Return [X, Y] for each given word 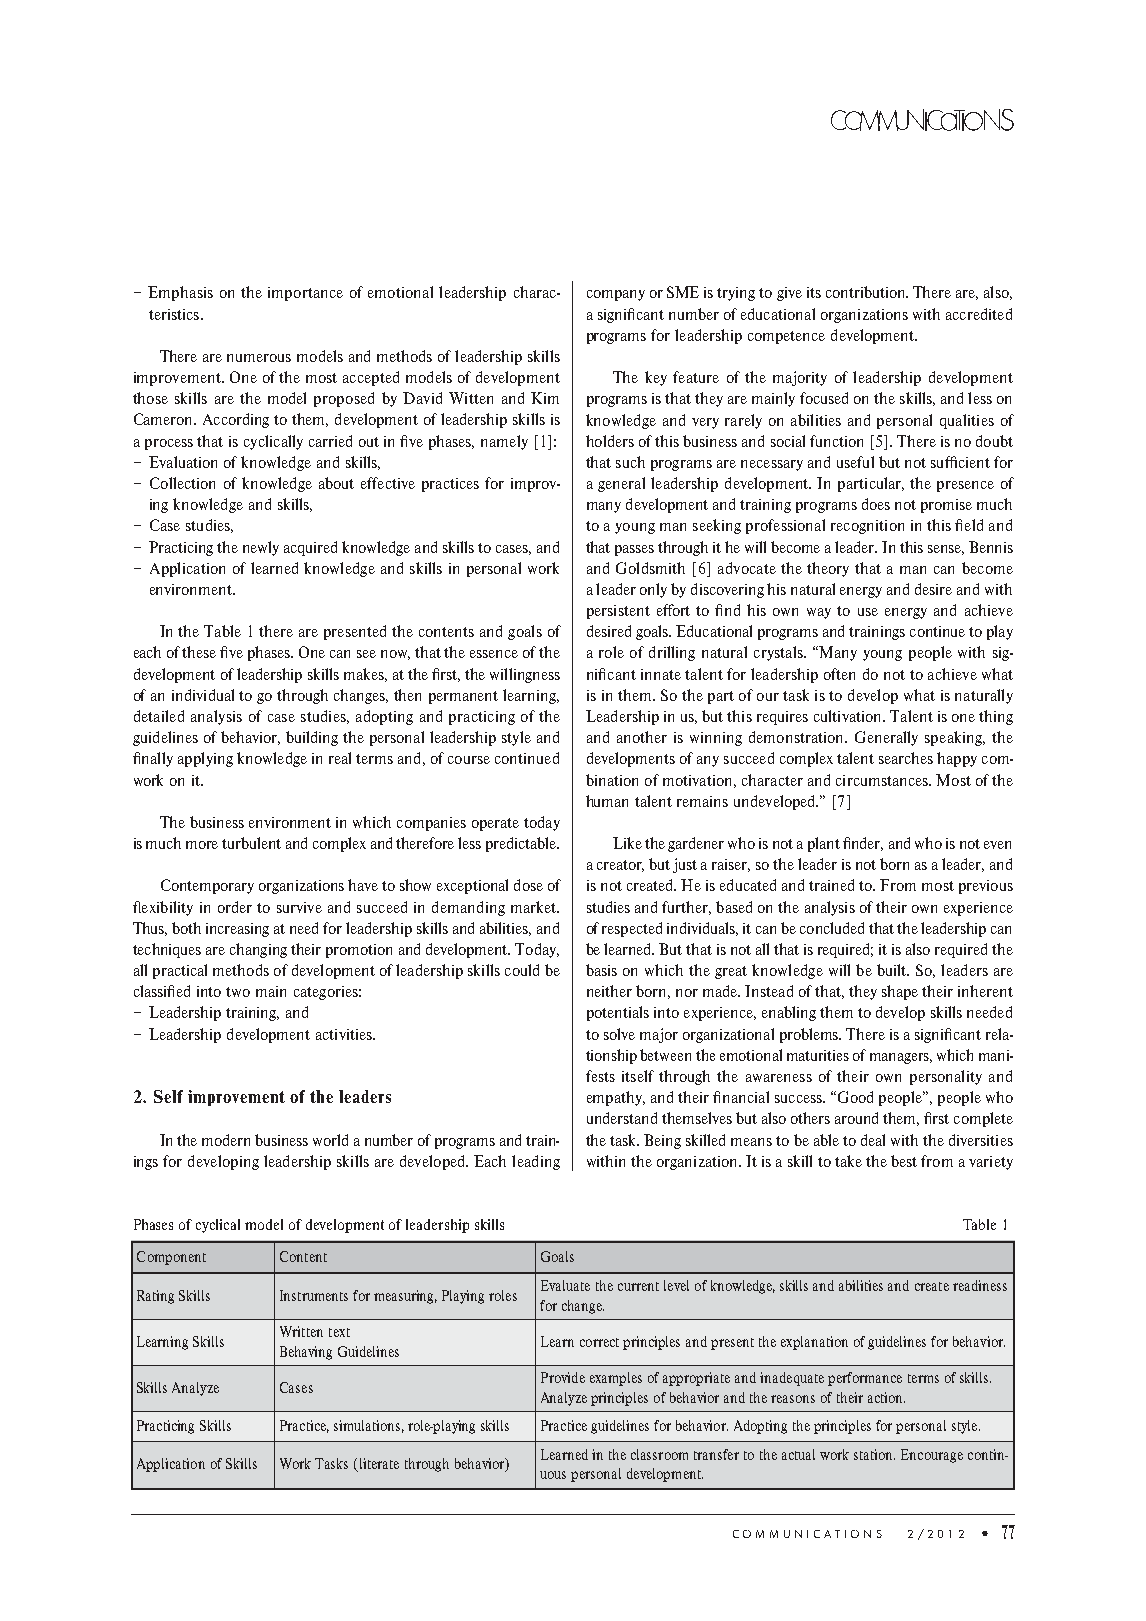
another [642, 737]
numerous [259, 358]
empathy [616, 1098]
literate [378, 1465]
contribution [867, 292]
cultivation [849, 716]
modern [226, 1140]
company [616, 295]
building [312, 738]
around [856, 1118]
